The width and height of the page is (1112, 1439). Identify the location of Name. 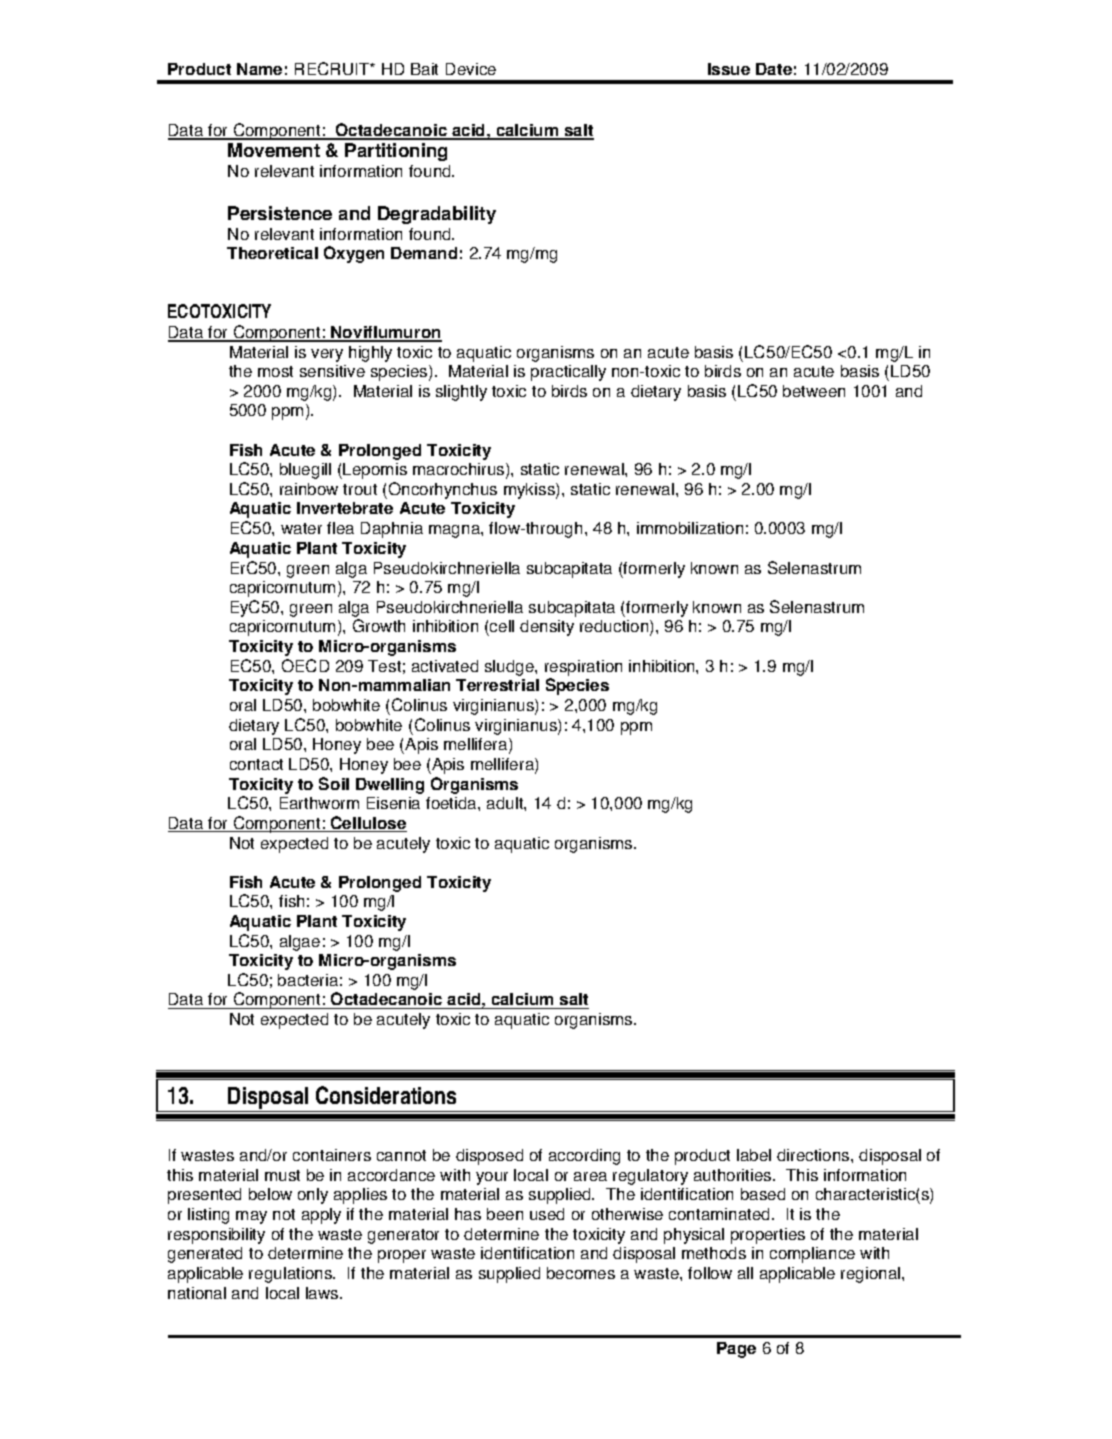
(259, 69).
